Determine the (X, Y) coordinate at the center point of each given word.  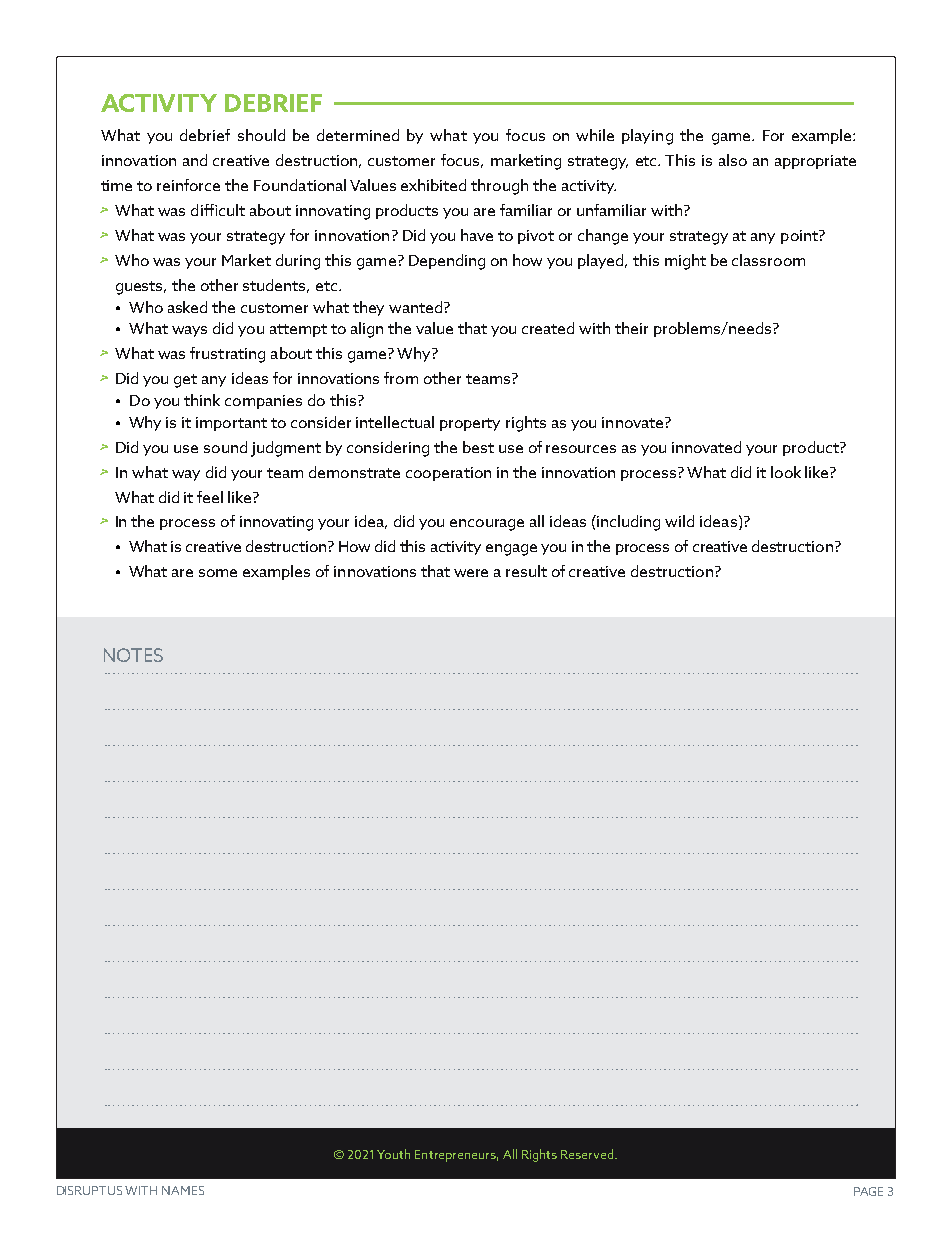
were (471, 573)
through (499, 187)
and (195, 160)
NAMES (183, 1190)
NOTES (133, 655)
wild (679, 521)
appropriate (815, 162)
